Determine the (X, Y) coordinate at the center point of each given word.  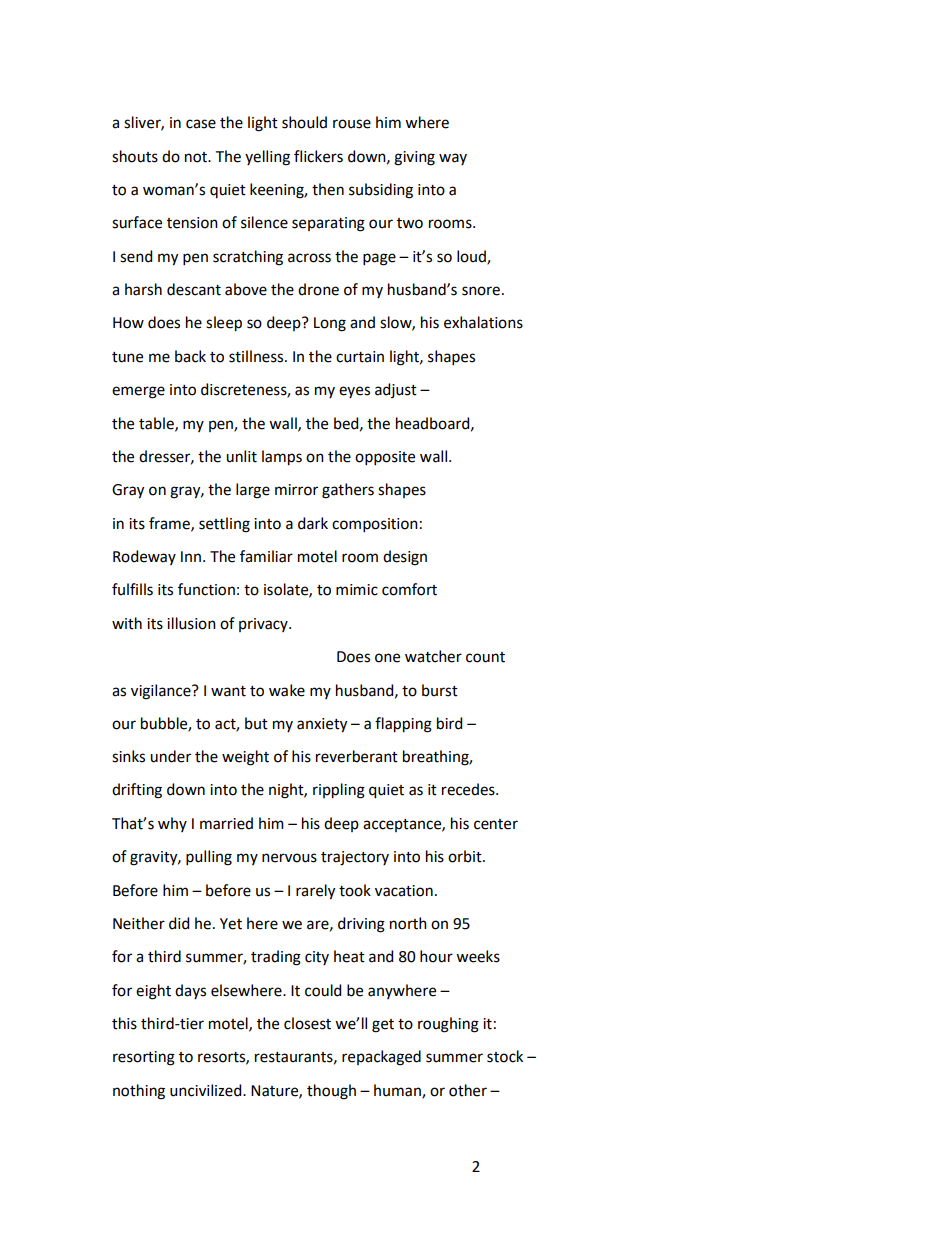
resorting (144, 1058)
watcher (433, 656)
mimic (357, 590)
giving (414, 158)
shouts (135, 156)
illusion (191, 623)
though (331, 1092)
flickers (318, 156)
